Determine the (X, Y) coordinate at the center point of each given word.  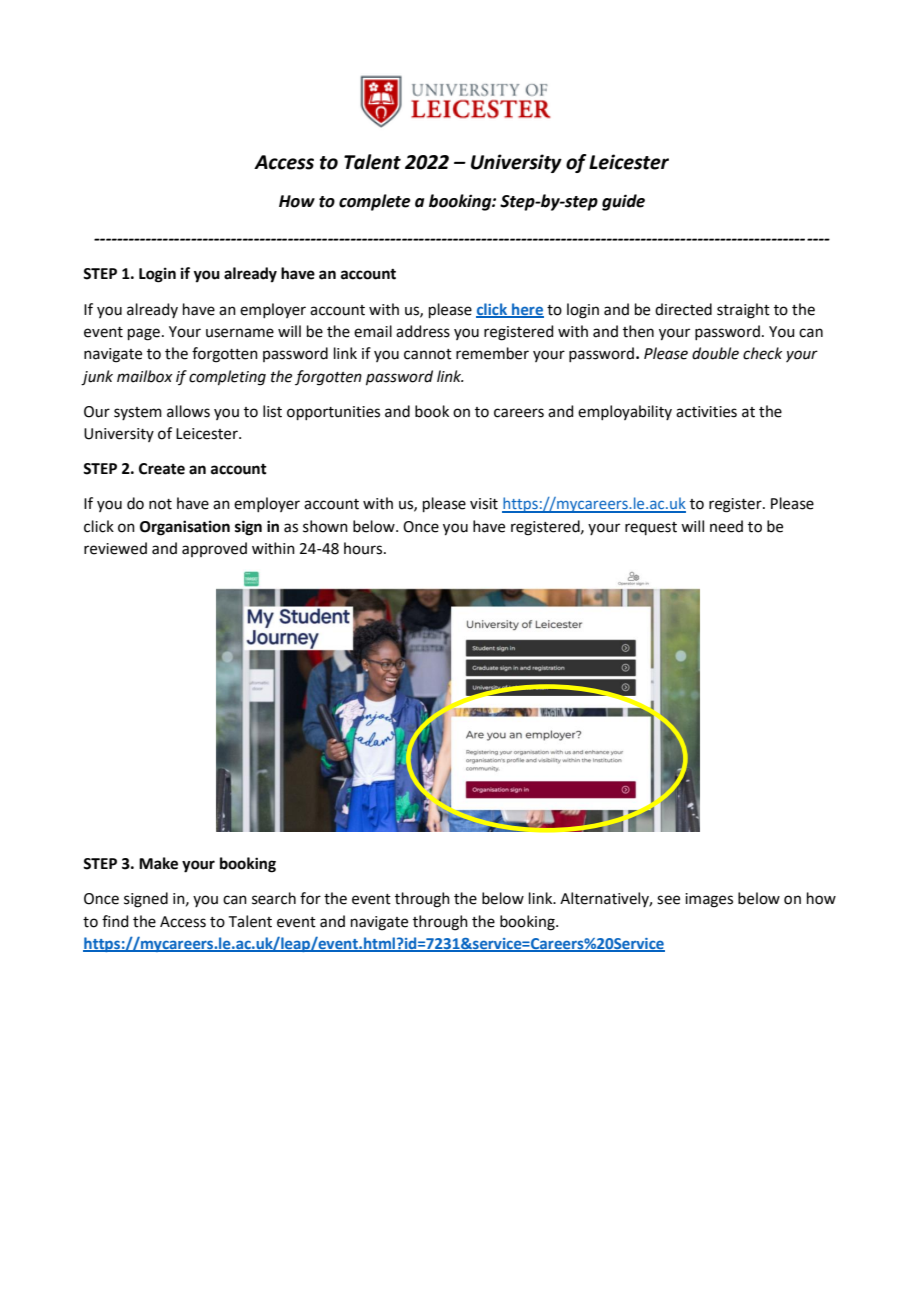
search (274, 898)
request (651, 528)
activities (706, 412)
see (668, 900)
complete (375, 202)
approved (214, 549)
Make (158, 863)
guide (623, 202)
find (115, 921)
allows (188, 411)
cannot (428, 354)
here (527, 310)
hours (364, 548)
